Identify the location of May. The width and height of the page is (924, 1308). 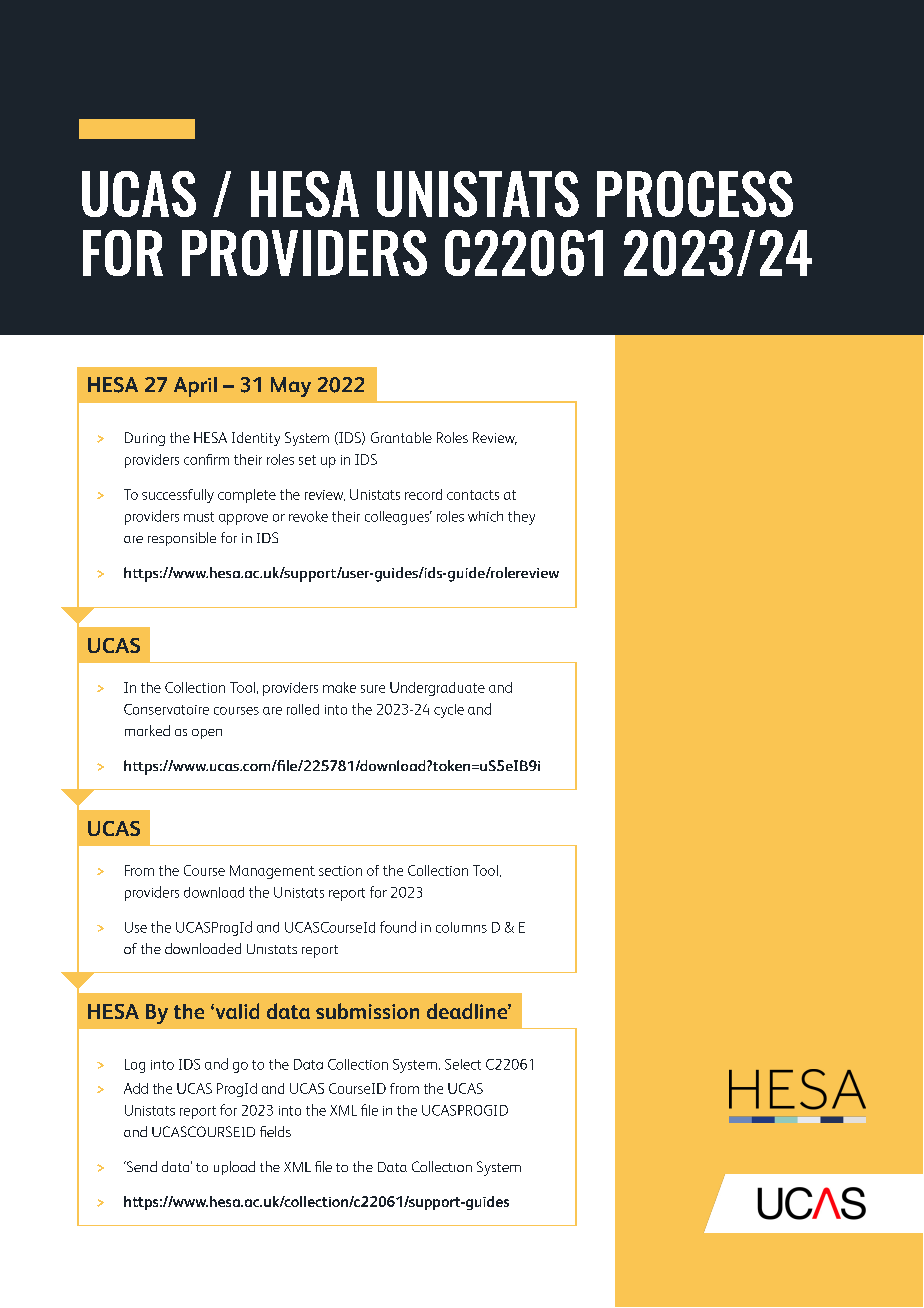
(291, 387).
